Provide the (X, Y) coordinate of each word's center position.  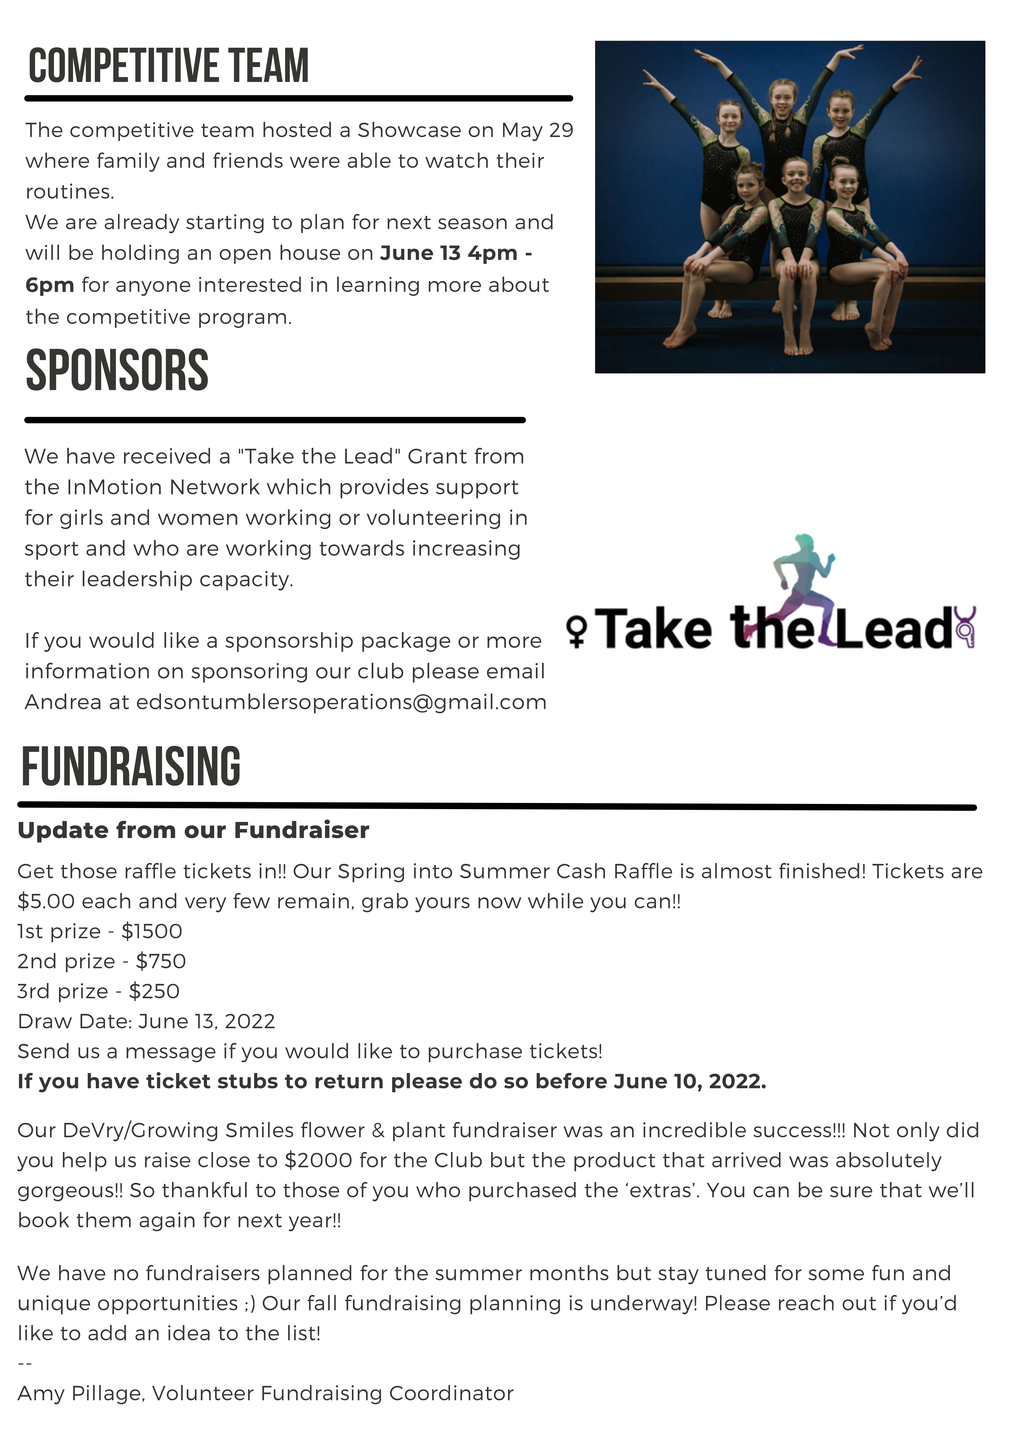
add (107, 1333)
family (128, 162)
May (523, 131)
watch (456, 160)
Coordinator (452, 1393)
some (836, 1275)
